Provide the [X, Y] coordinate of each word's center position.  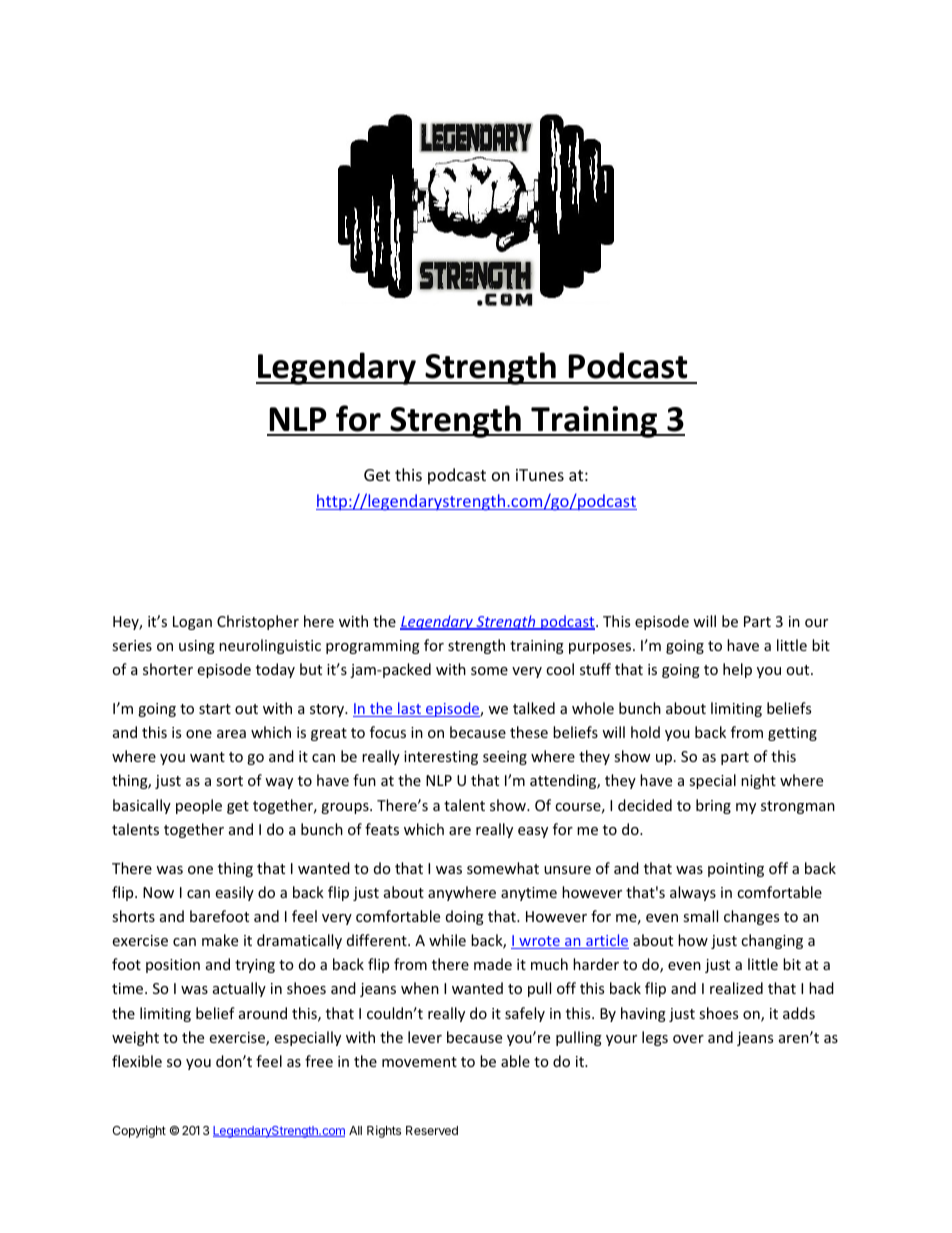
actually [239, 989]
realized [736, 988]
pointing [736, 870]
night [758, 781]
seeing [505, 758]
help [737, 670]
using [197, 647]
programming [373, 647]
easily [234, 893]
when [420, 988]
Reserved [432, 1130]
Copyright [139, 1131]
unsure [567, 870]
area [231, 734]
